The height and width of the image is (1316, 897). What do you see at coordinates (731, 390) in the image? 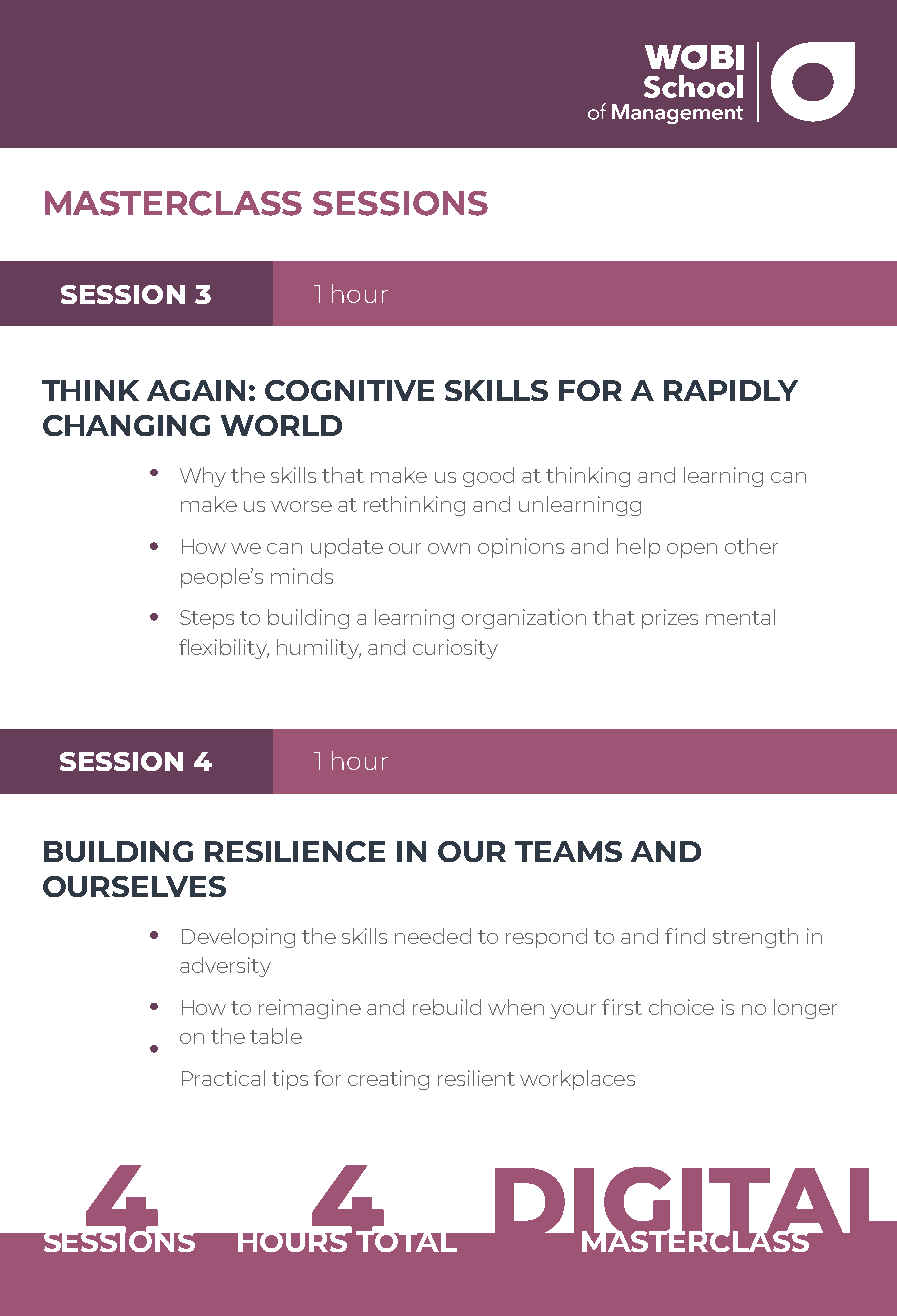
I see `RAPIDLY` at bounding box center [731, 390].
